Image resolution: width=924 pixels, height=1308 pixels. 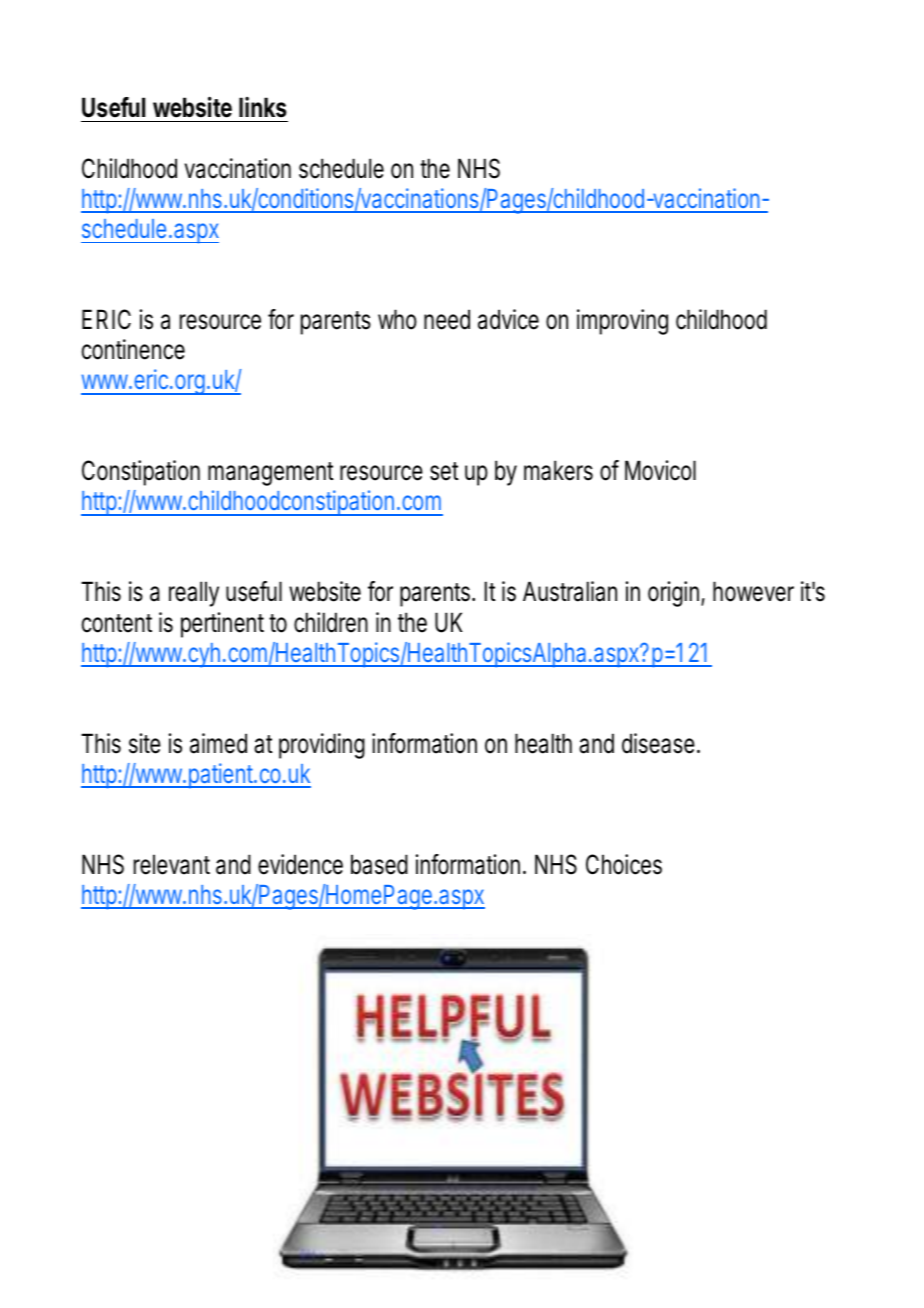 I want to click on relevant, so click(x=172, y=864).
